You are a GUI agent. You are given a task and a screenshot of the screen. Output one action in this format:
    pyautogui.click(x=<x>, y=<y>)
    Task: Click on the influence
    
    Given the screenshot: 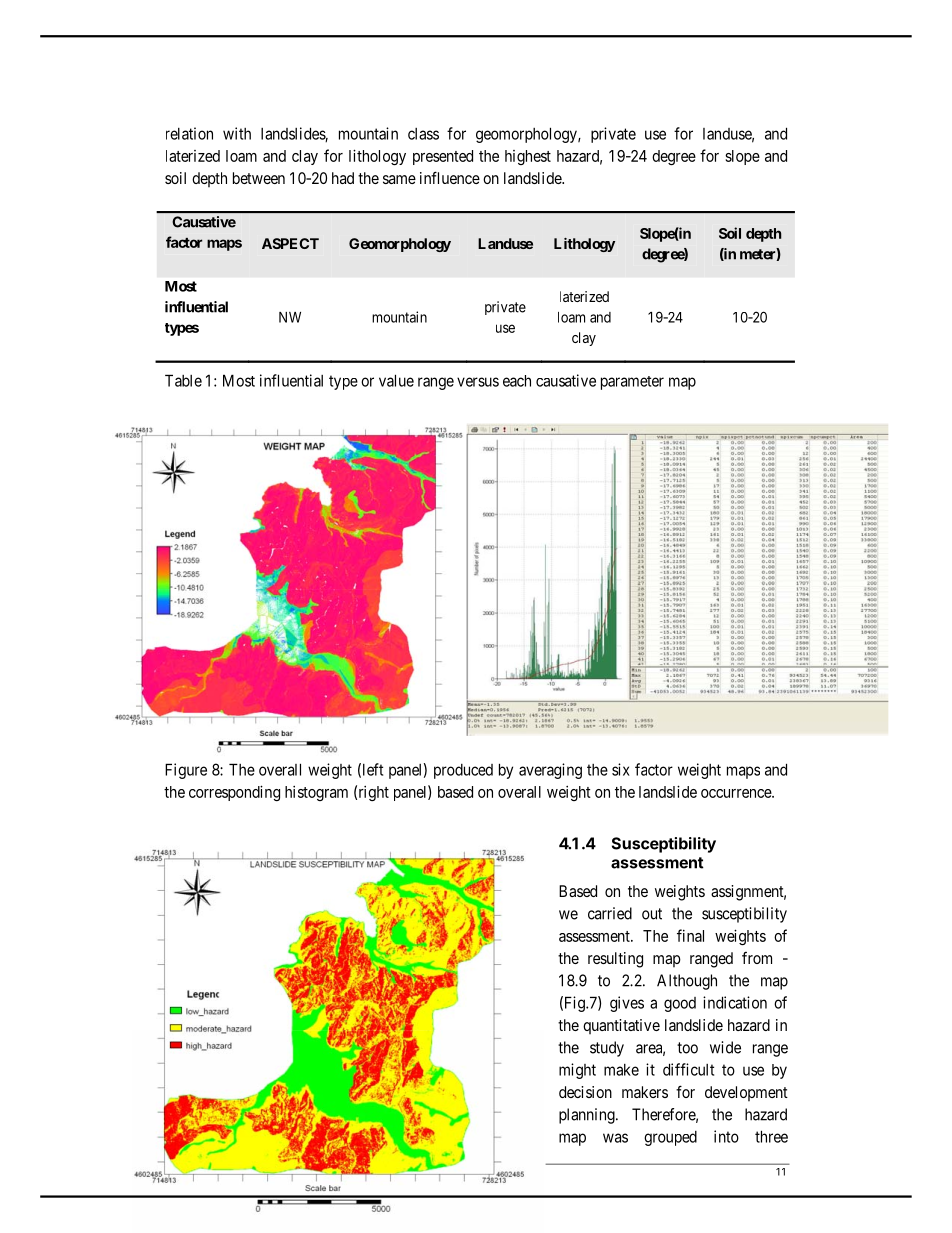 What is the action you would take?
    pyautogui.click(x=450, y=177)
